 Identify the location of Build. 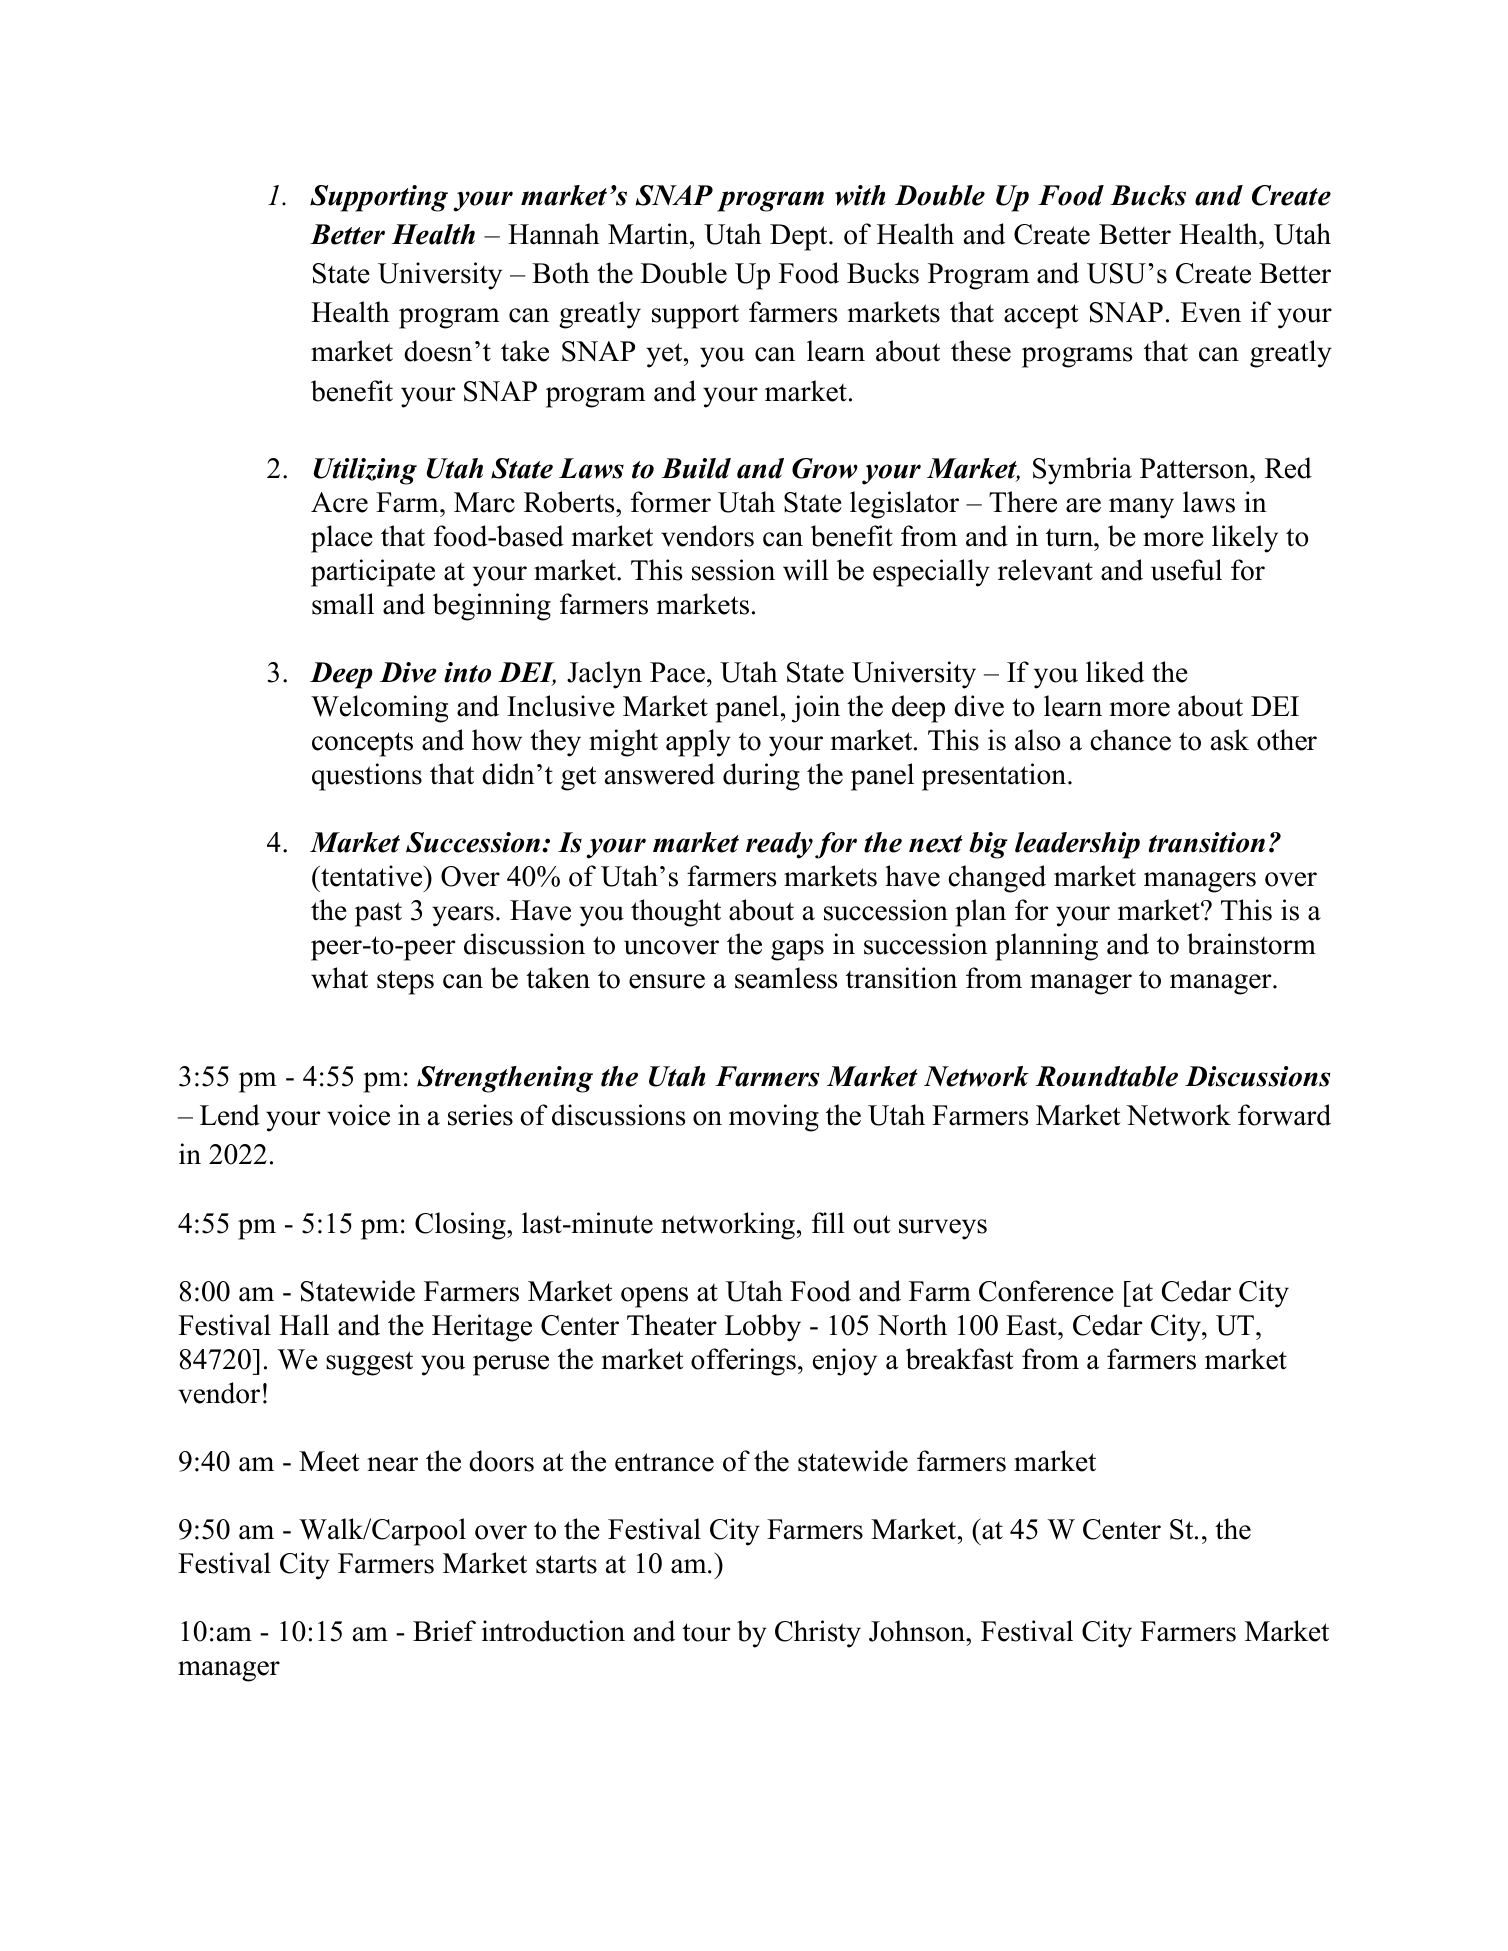
(696, 468).
